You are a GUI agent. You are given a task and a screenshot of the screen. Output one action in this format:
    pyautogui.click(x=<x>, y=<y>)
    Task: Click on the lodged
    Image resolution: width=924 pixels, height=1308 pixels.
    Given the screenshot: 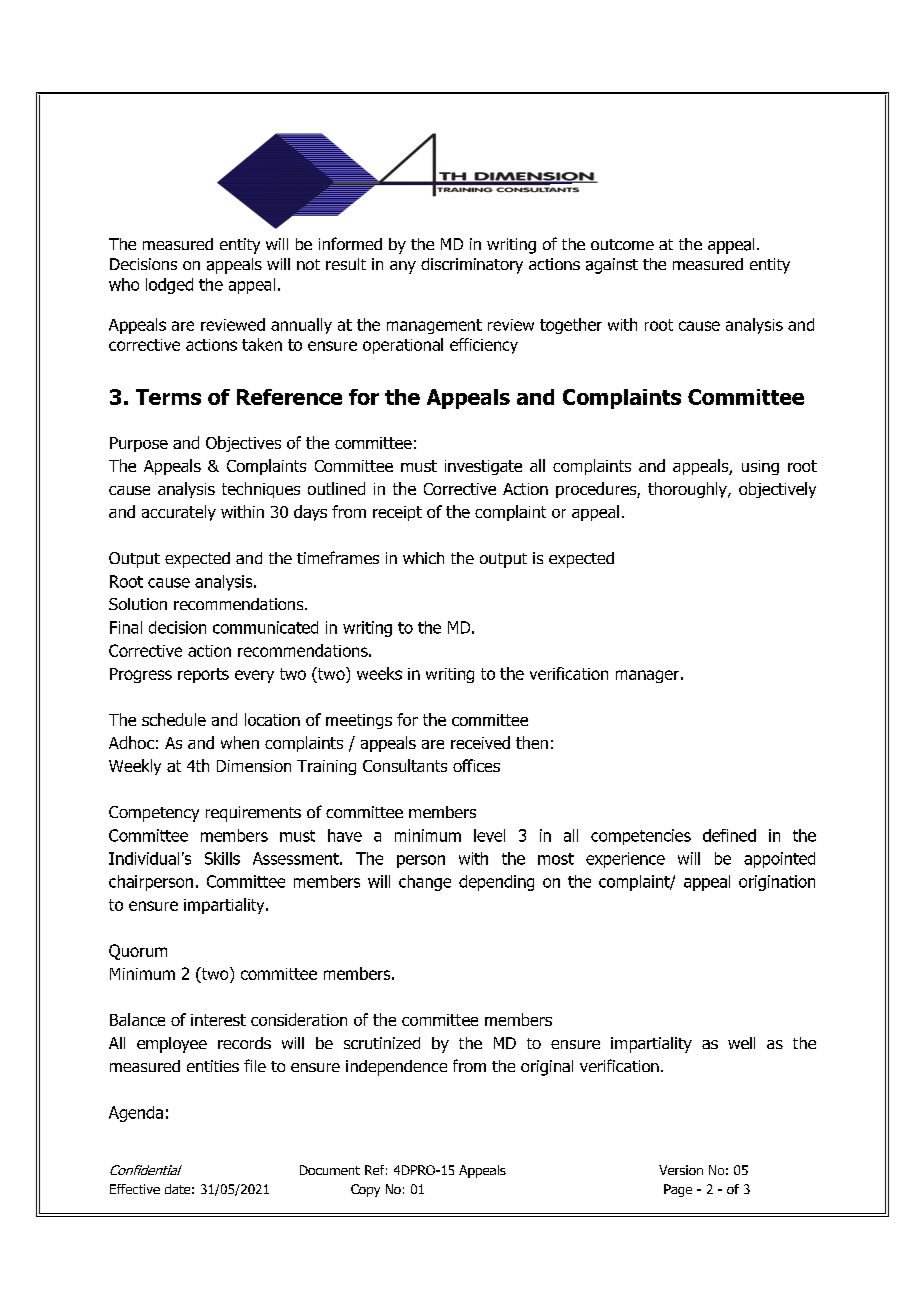 What is the action you would take?
    pyautogui.click(x=169, y=286)
